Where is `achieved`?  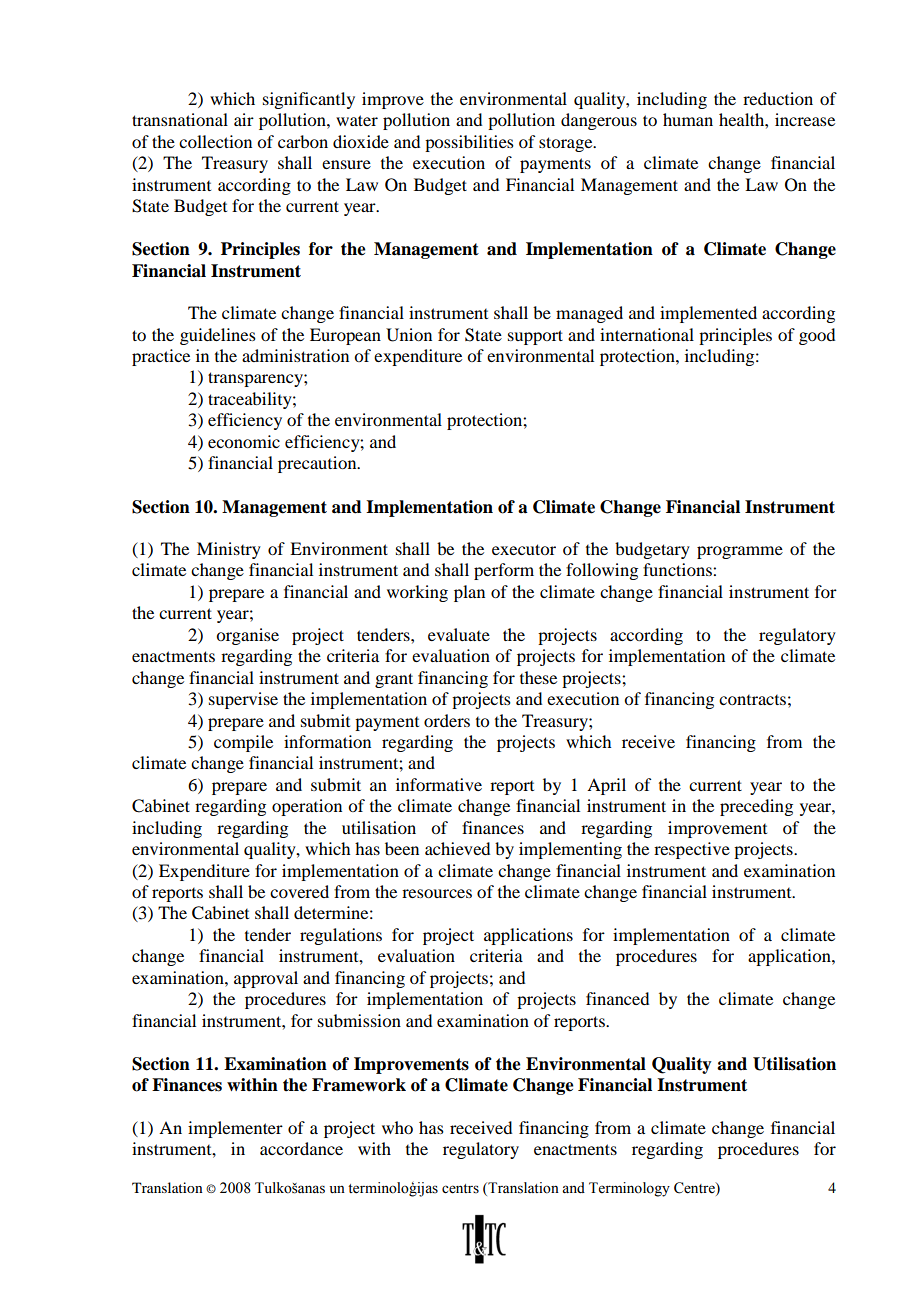
achieved is located at coordinates (457, 848).
